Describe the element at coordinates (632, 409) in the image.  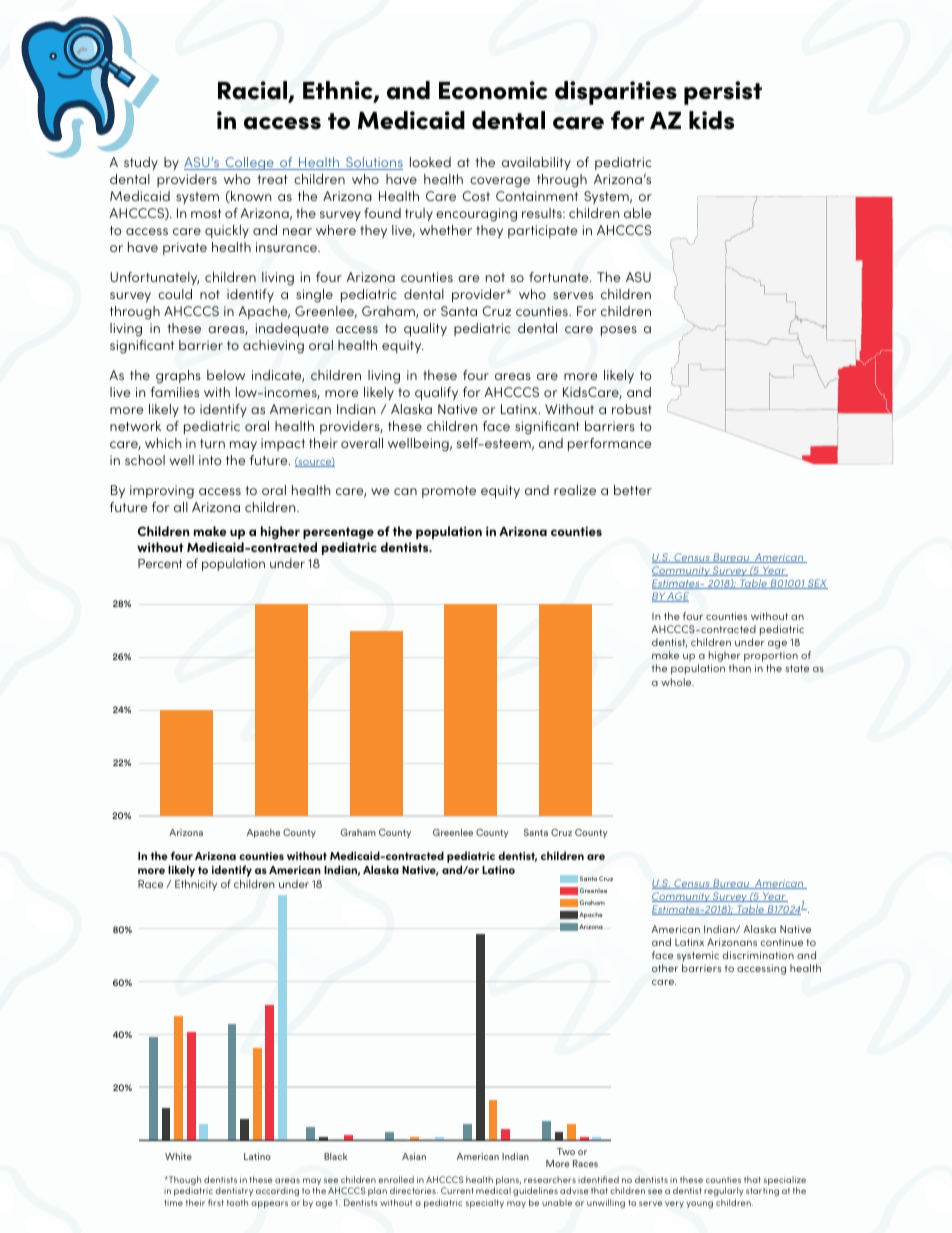
I see `robust` at that location.
